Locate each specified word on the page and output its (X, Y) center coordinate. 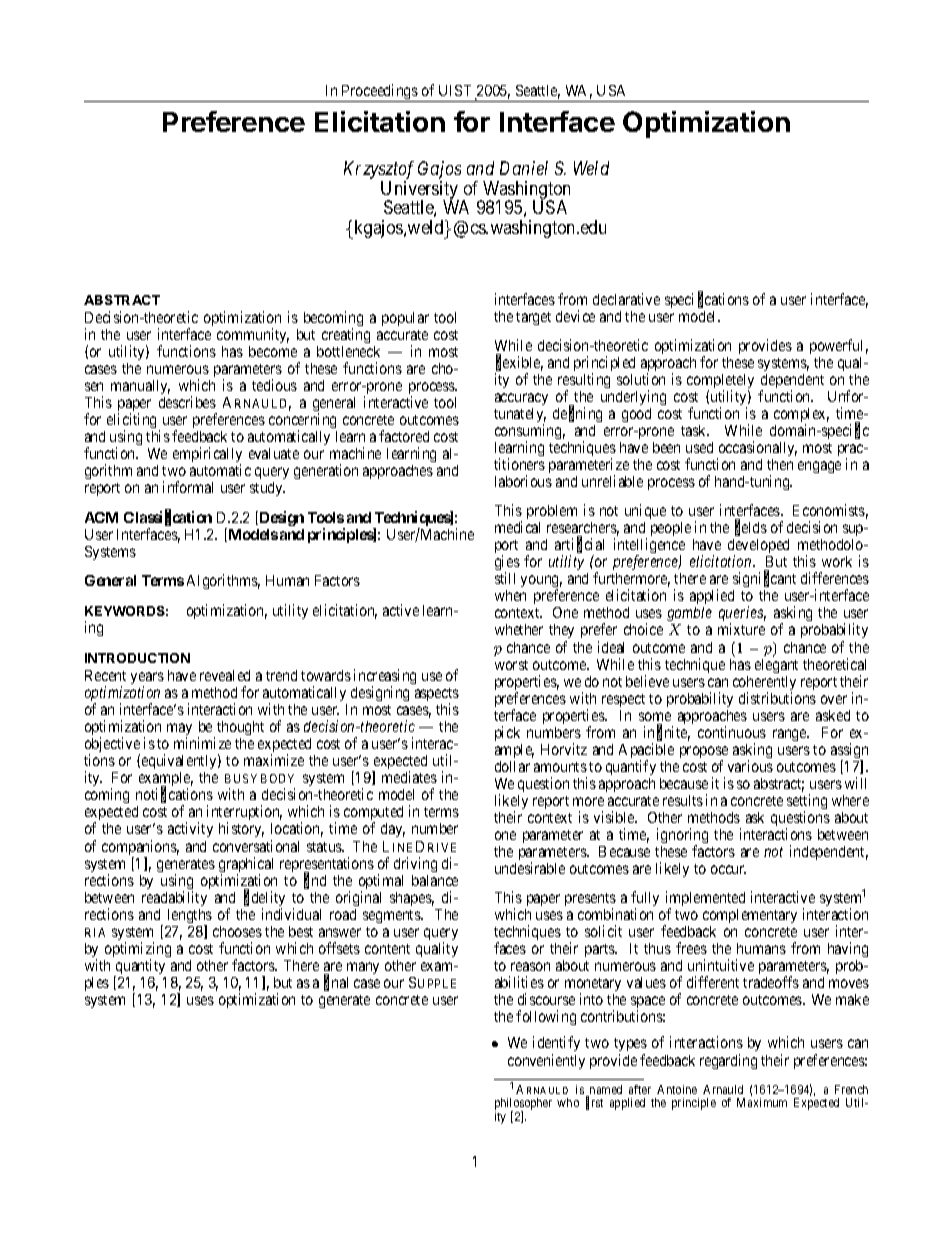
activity (190, 829)
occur (728, 869)
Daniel (524, 168)
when (510, 595)
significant (764, 581)
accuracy (521, 399)
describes (187, 402)
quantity (139, 968)
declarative (626, 299)
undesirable (530, 868)
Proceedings (379, 93)
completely (720, 382)
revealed (225, 675)
